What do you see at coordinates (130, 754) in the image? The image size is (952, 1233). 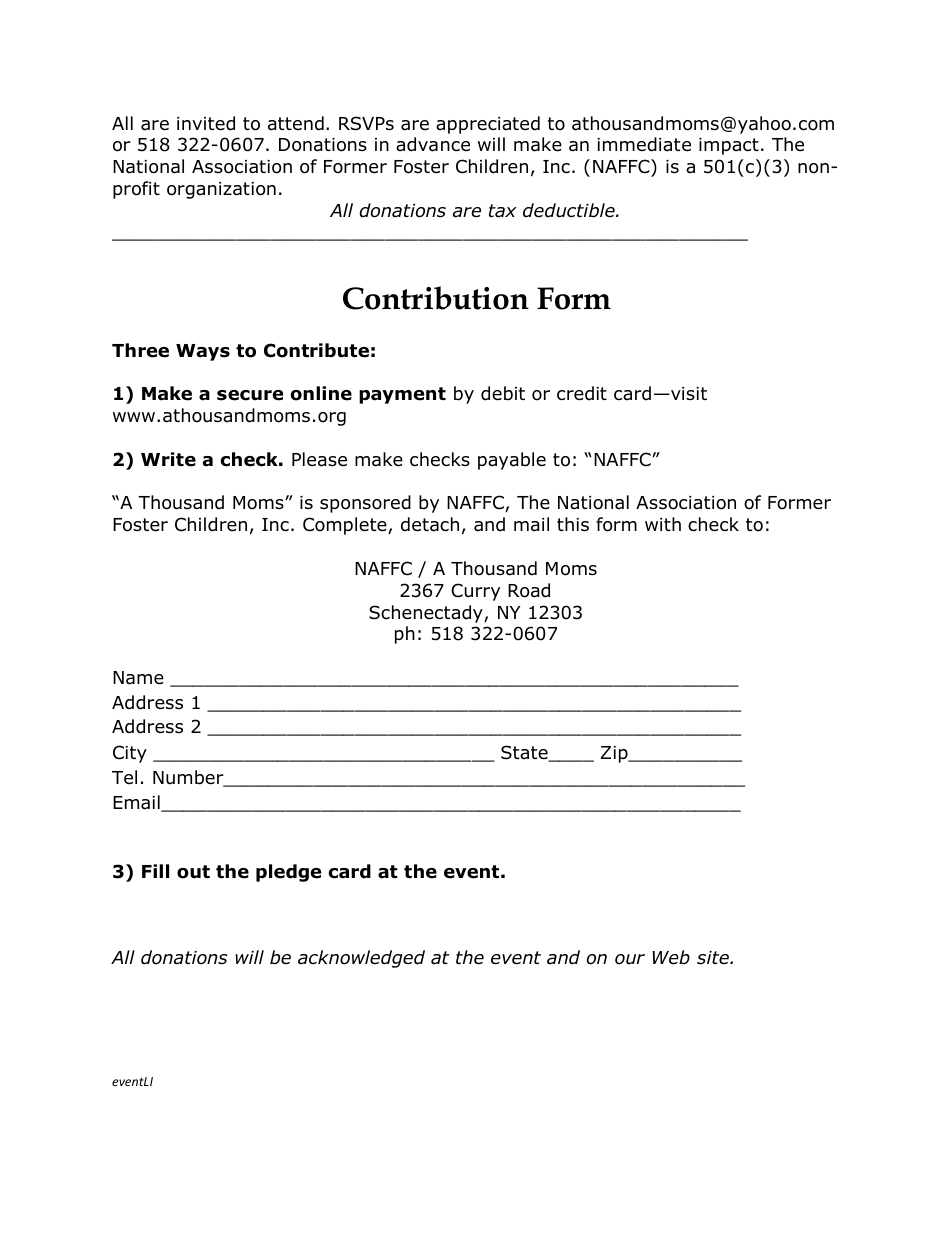 I see `City` at bounding box center [130, 754].
